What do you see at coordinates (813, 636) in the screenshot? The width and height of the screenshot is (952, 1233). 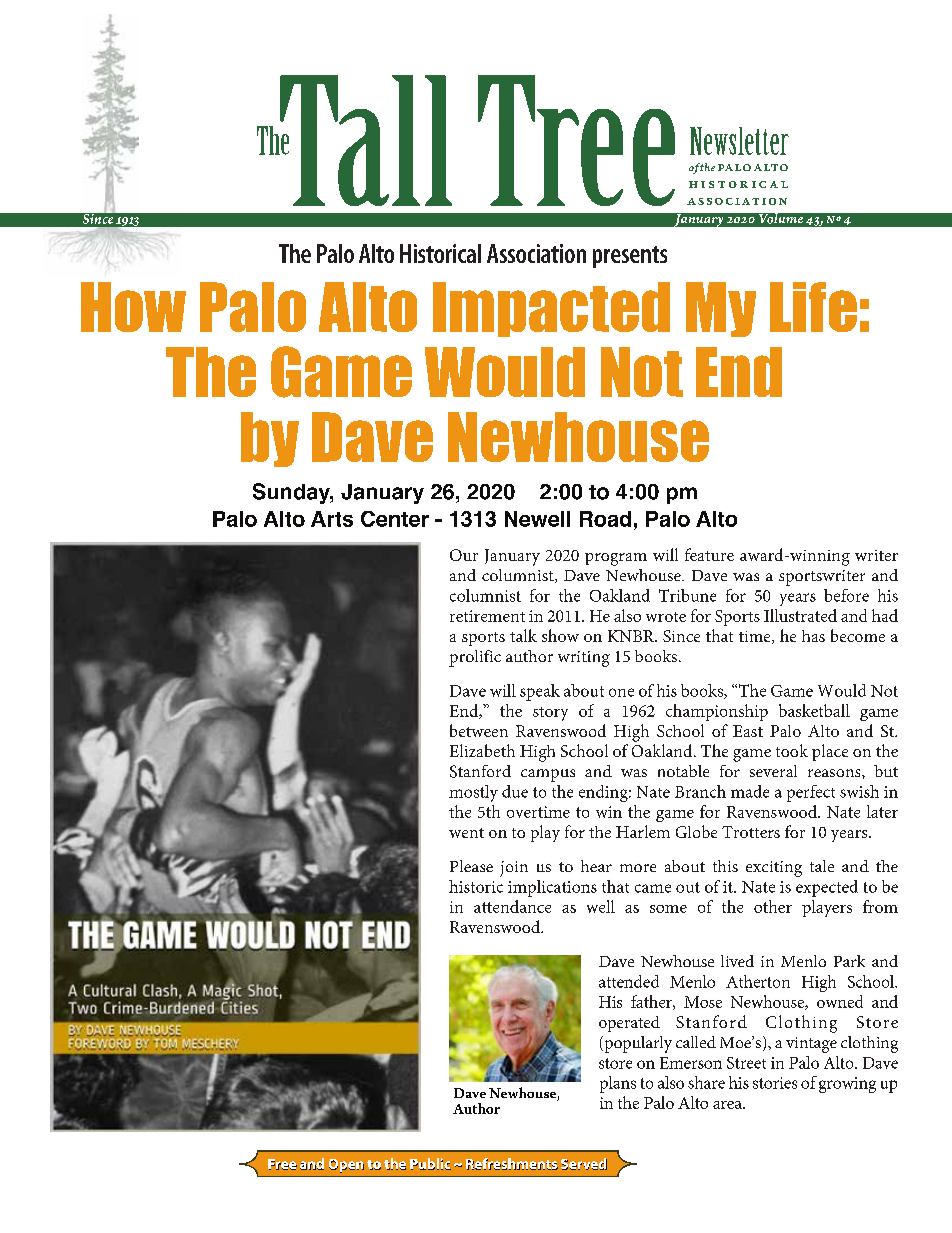 I see `has` at bounding box center [813, 636].
